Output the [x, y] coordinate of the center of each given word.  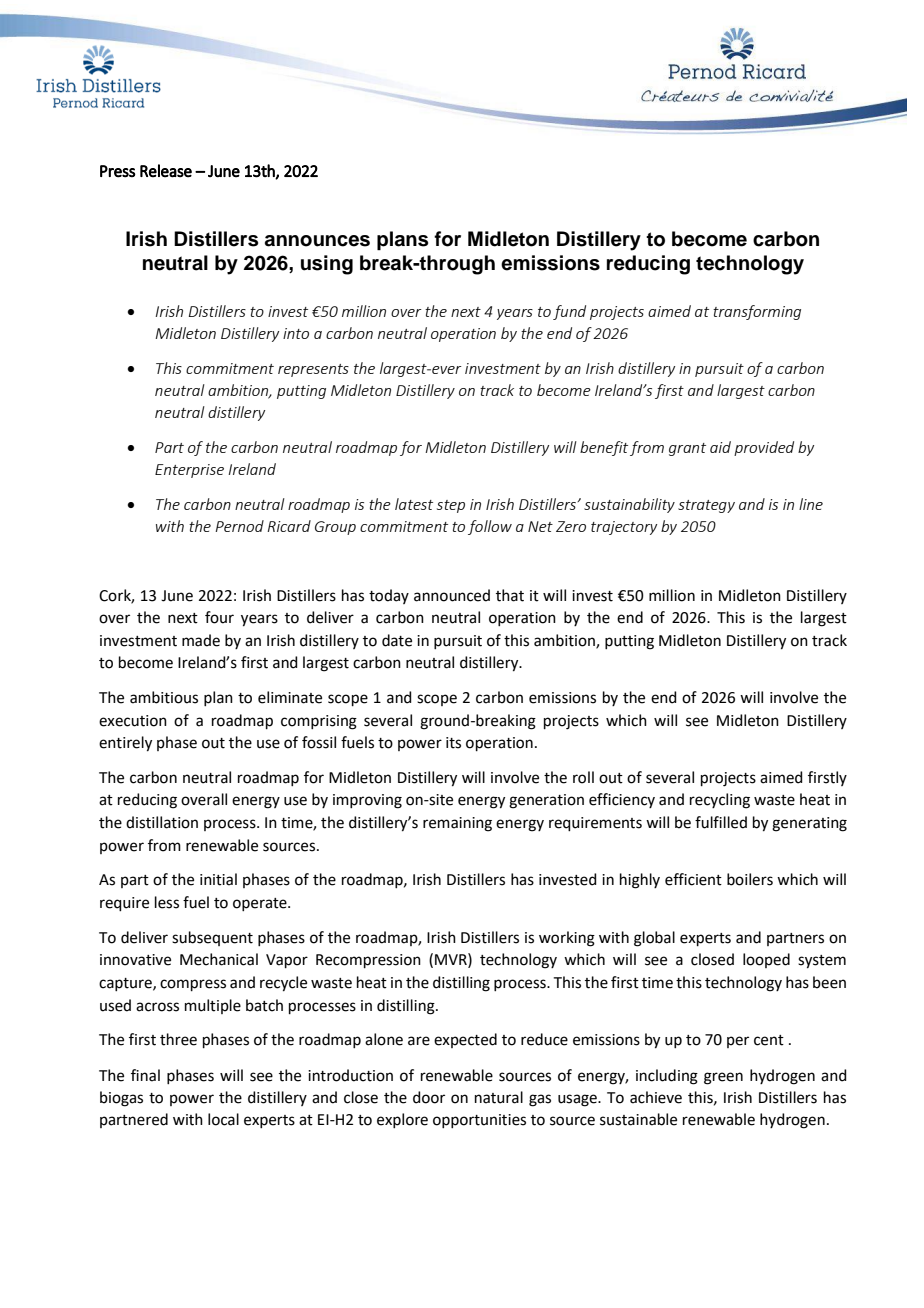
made [201, 640]
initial [218, 879]
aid [720, 447]
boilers [750, 879]
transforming [757, 312]
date [397, 640]
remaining [457, 824]
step [451, 506]
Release [166, 171]
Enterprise [189, 471]
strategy [706, 506]
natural [499, 1097]
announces [317, 241]
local [223, 1119]
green [723, 1078]
